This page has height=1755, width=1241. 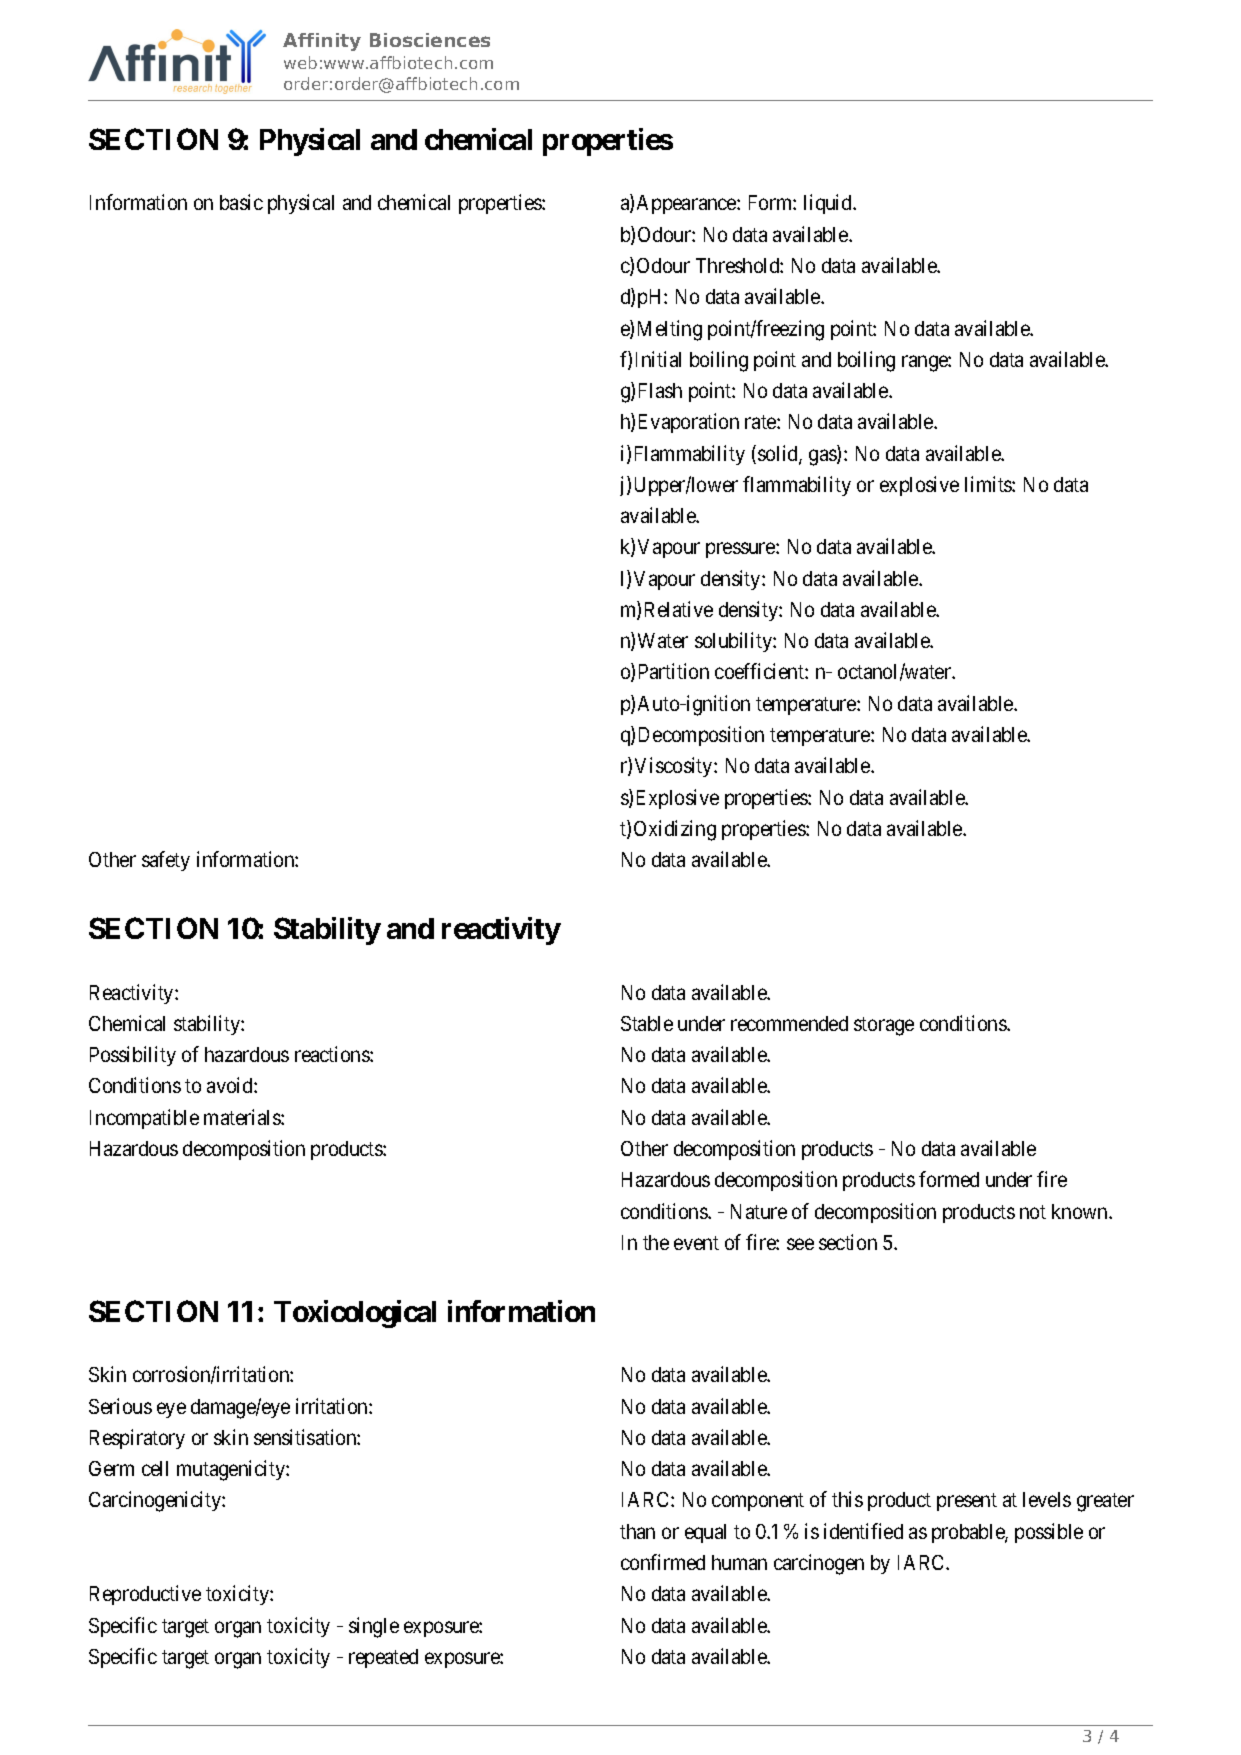 What do you see at coordinates (166, 861) in the page?
I see `safety` at bounding box center [166, 861].
